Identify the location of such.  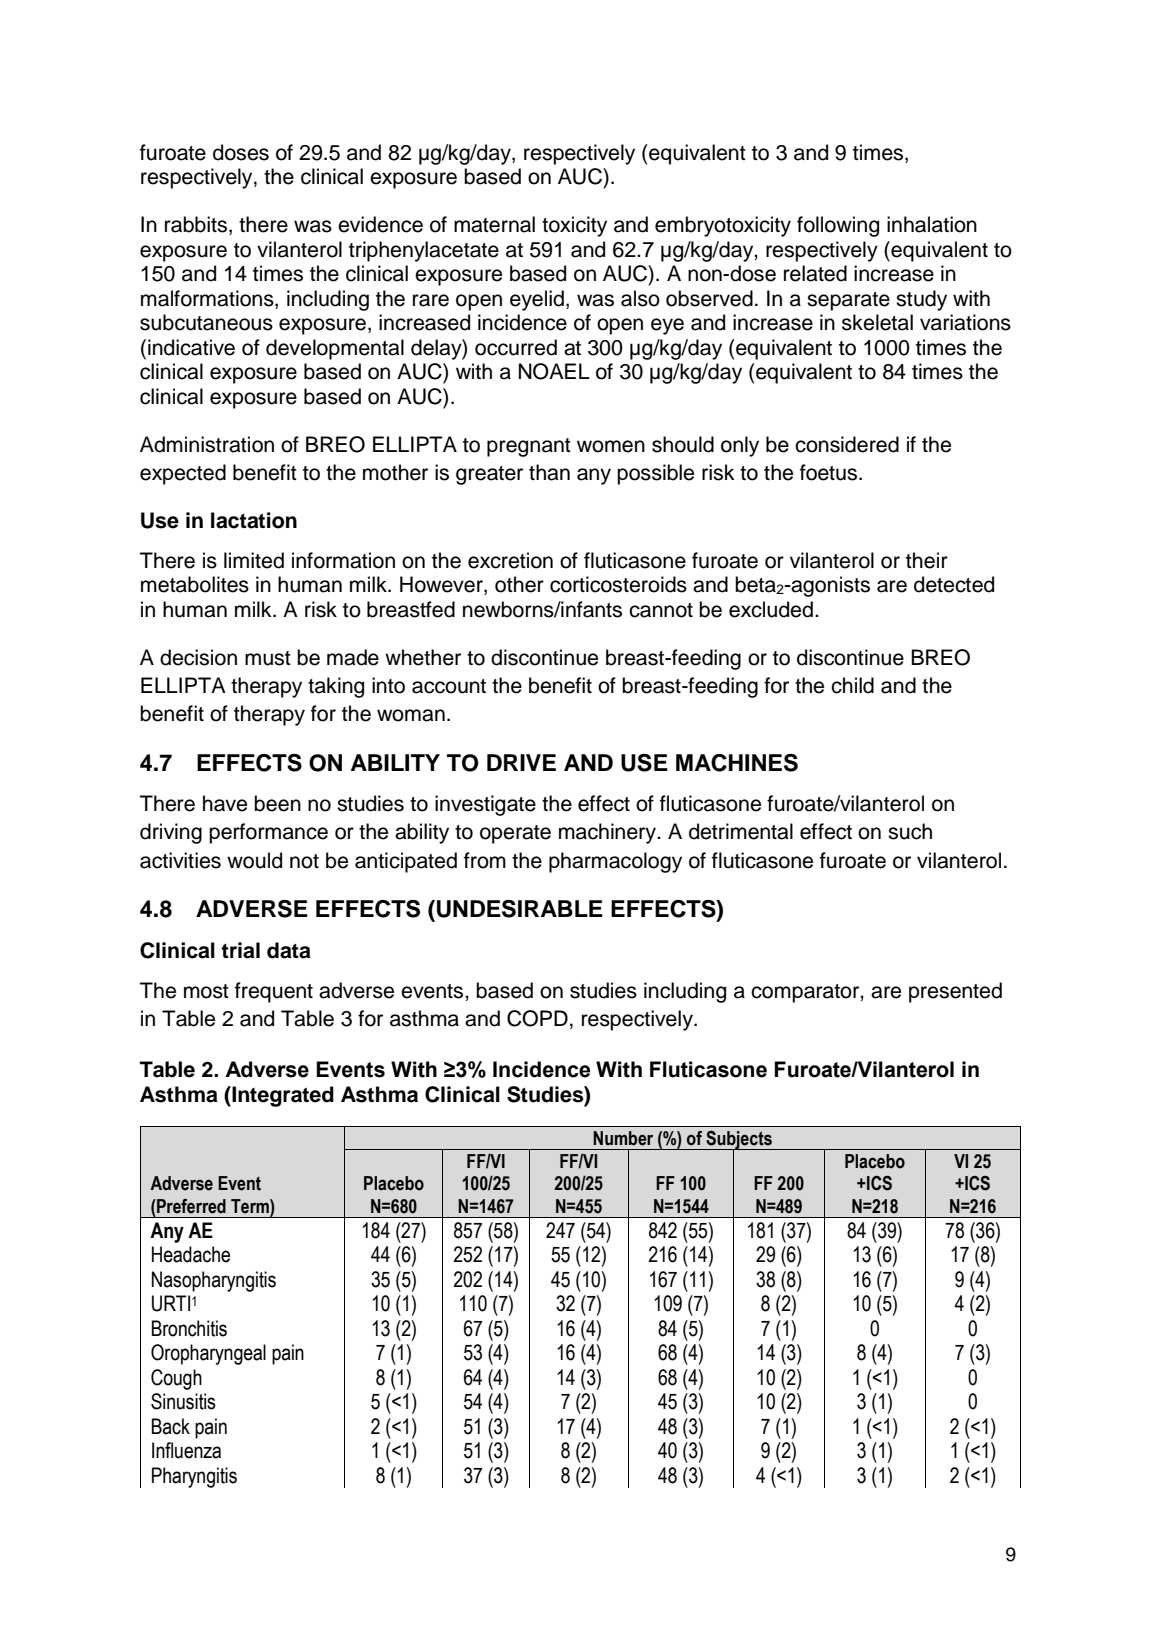
(910, 831).
